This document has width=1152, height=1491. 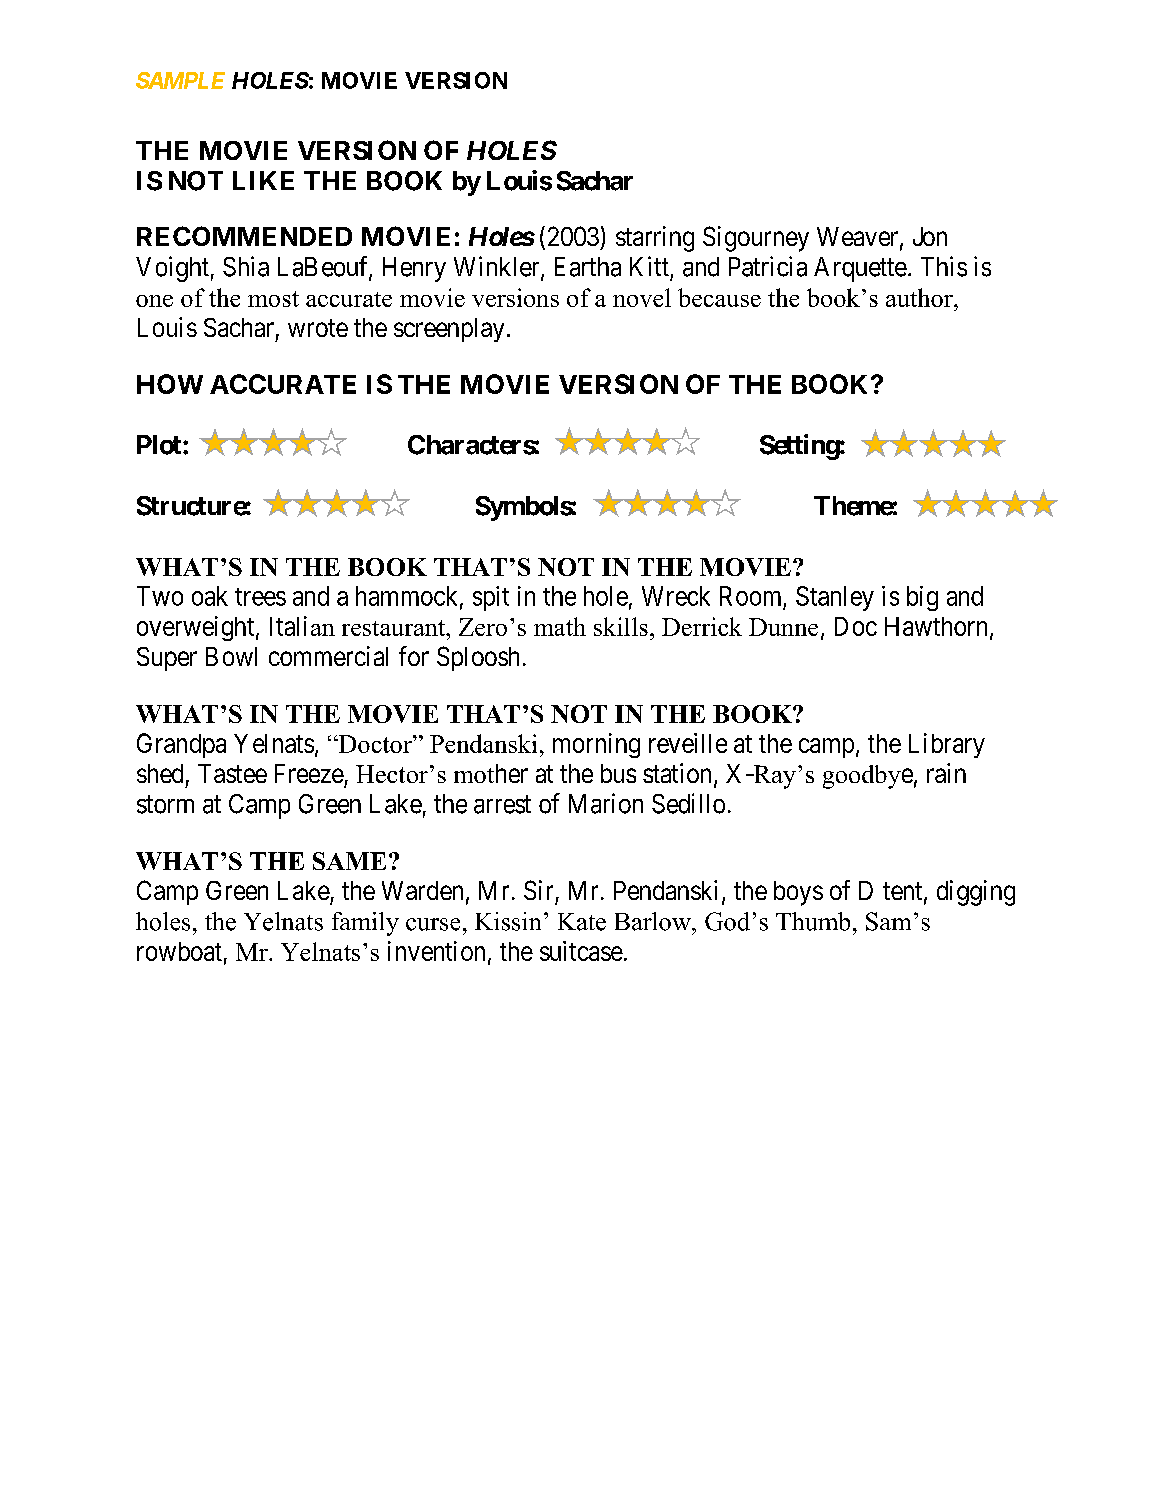 I want to click on HOW, so click(x=170, y=384).
